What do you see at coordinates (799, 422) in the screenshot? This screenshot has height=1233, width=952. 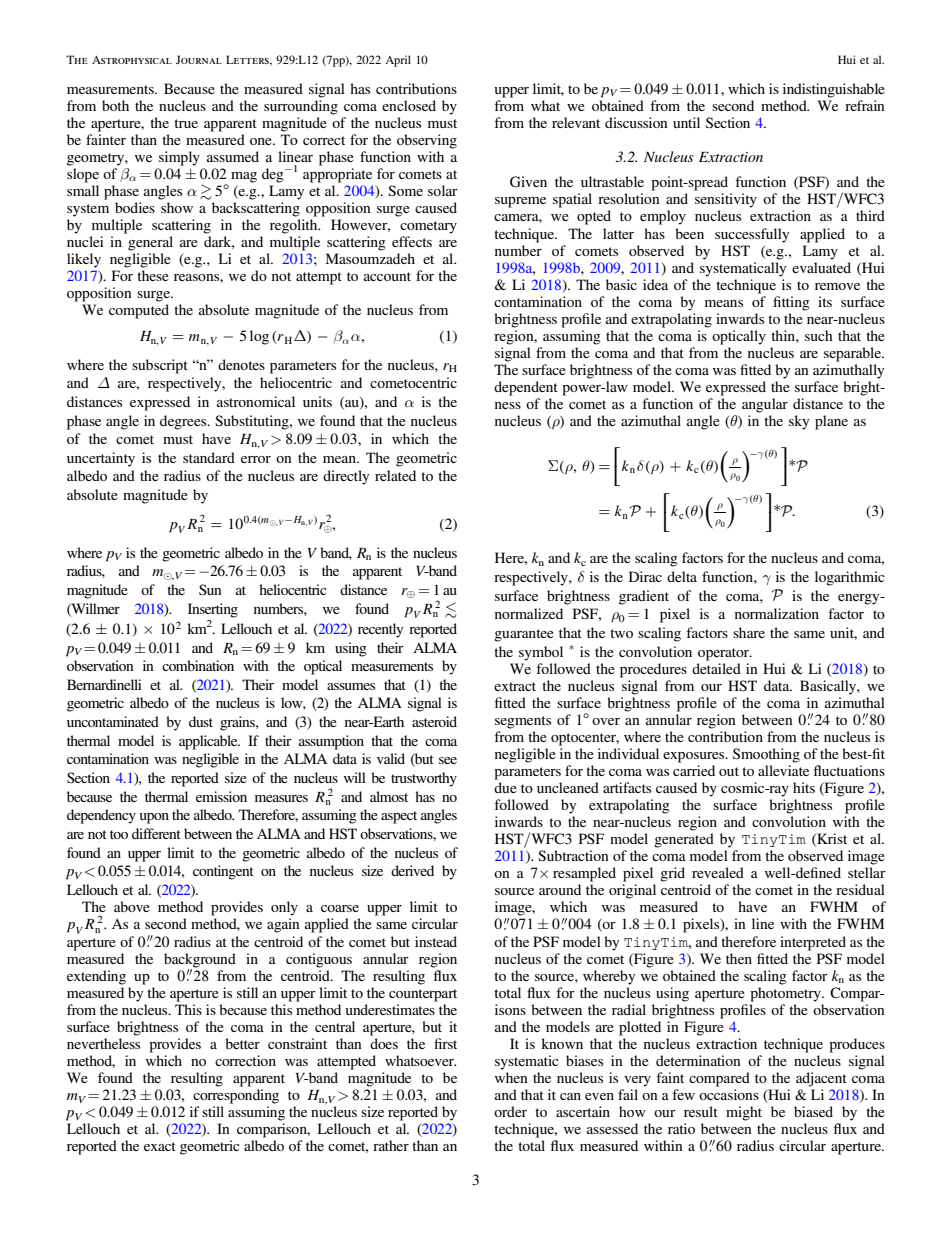 I see `sky` at bounding box center [799, 422].
